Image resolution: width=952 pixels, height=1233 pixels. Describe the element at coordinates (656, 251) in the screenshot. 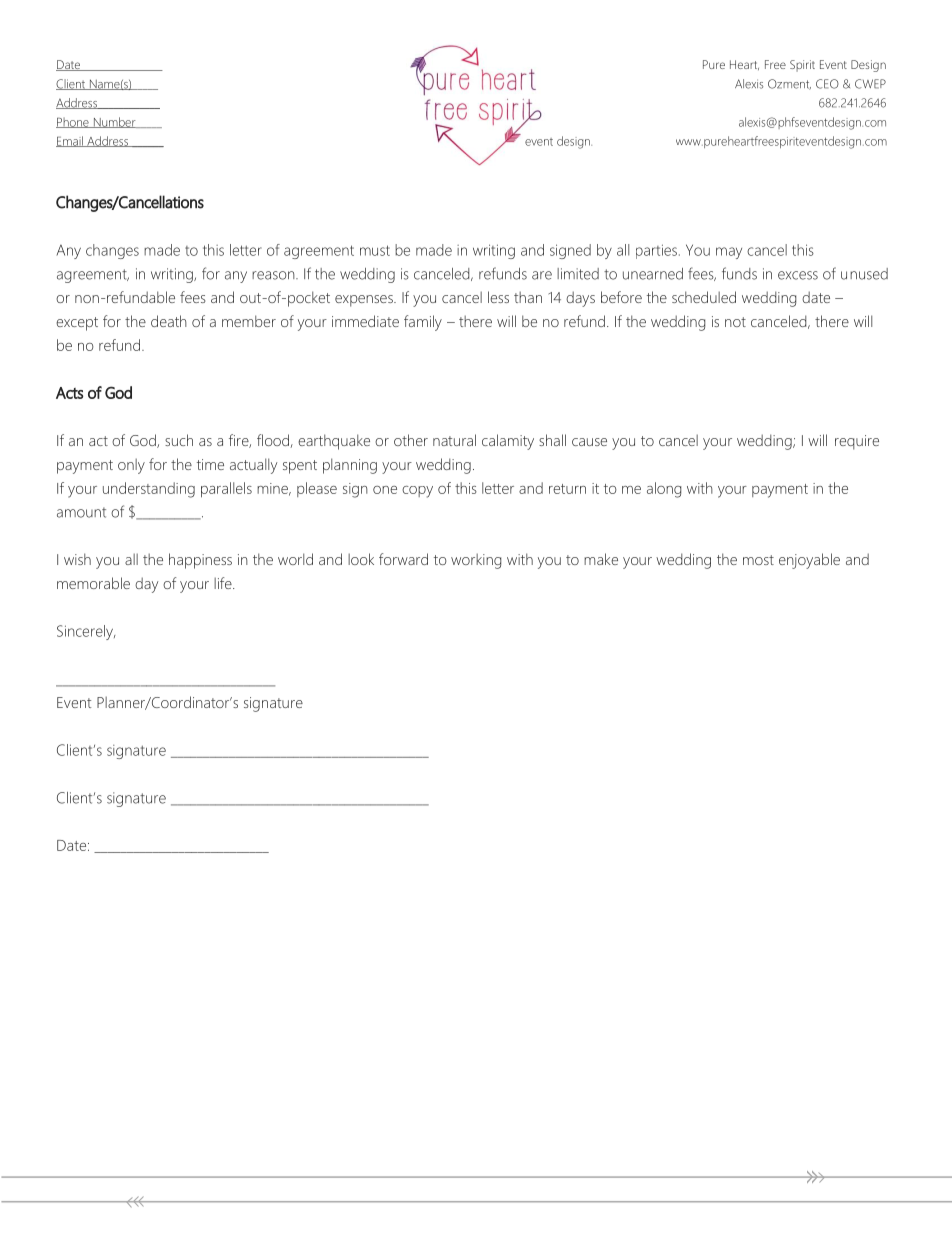

I see `parties` at that location.
